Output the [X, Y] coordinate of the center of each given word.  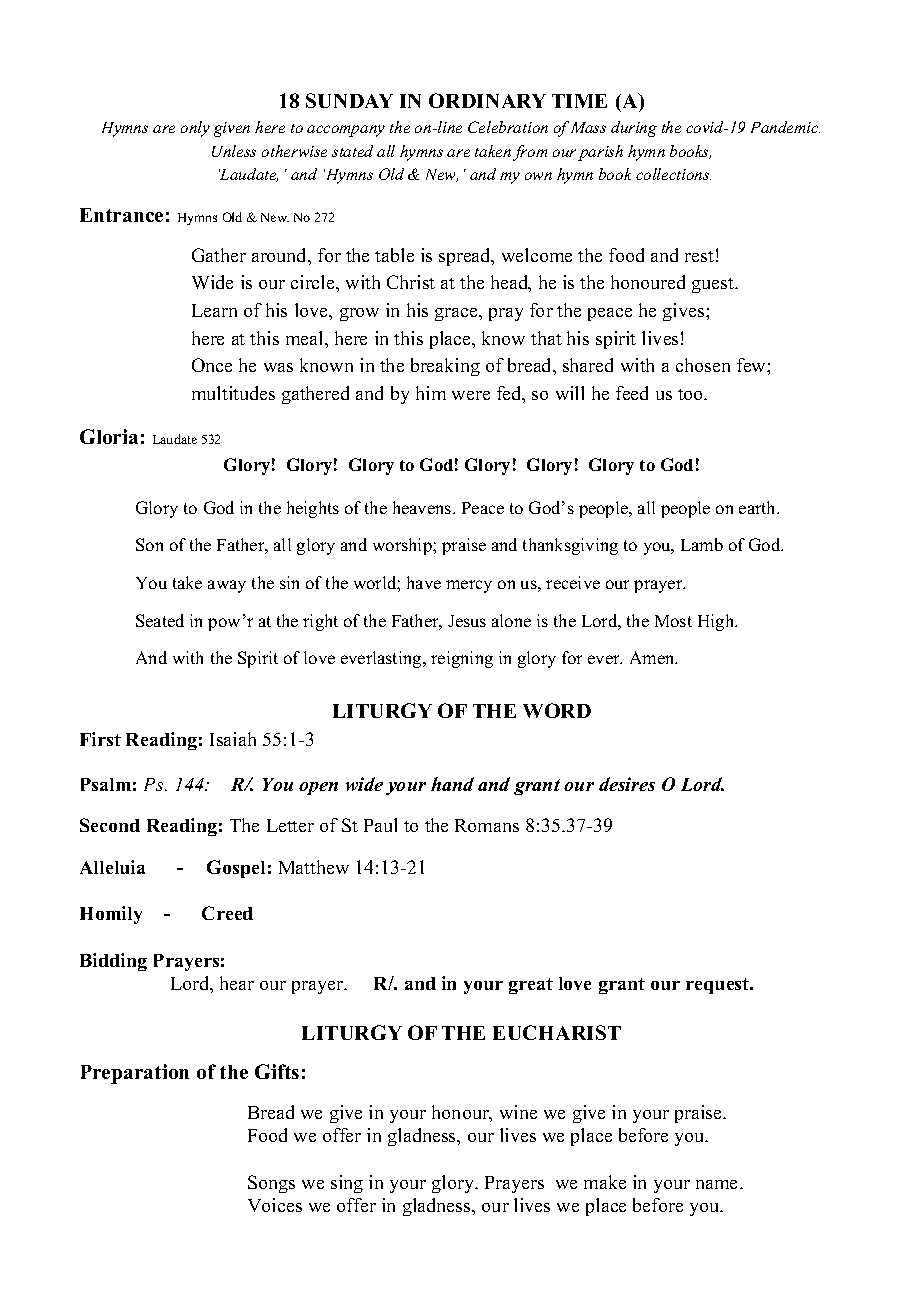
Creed [227, 913]
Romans [487, 825]
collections [673, 174]
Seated [160, 620]
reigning [462, 659]
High [717, 622]
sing [347, 1184]
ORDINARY [487, 100]
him [431, 393]
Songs [271, 1184]
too [692, 394]
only [195, 129]
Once [212, 365]
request [719, 986]
